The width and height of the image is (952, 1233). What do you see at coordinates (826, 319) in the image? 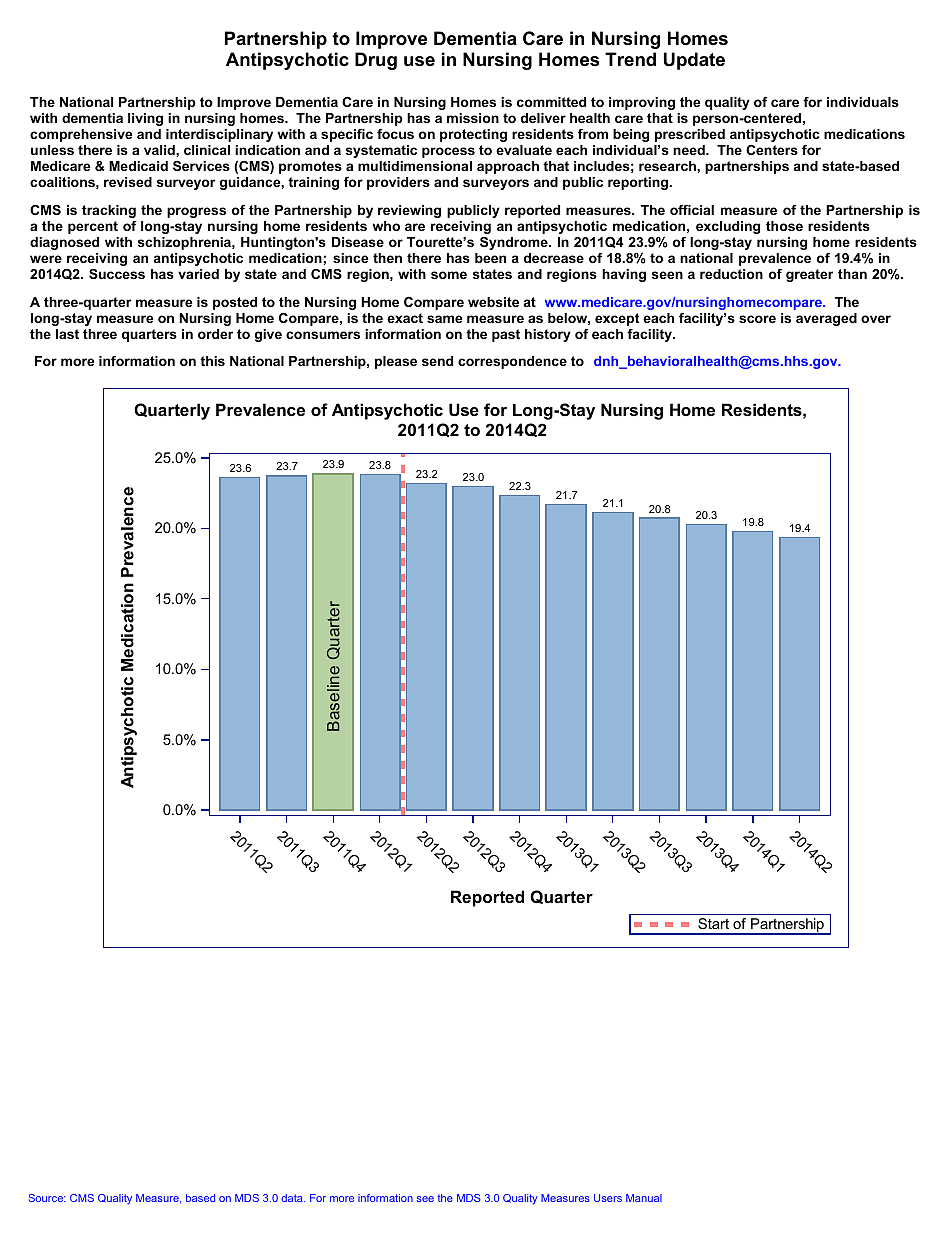
I see `averaged` at bounding box center [826, 319].
